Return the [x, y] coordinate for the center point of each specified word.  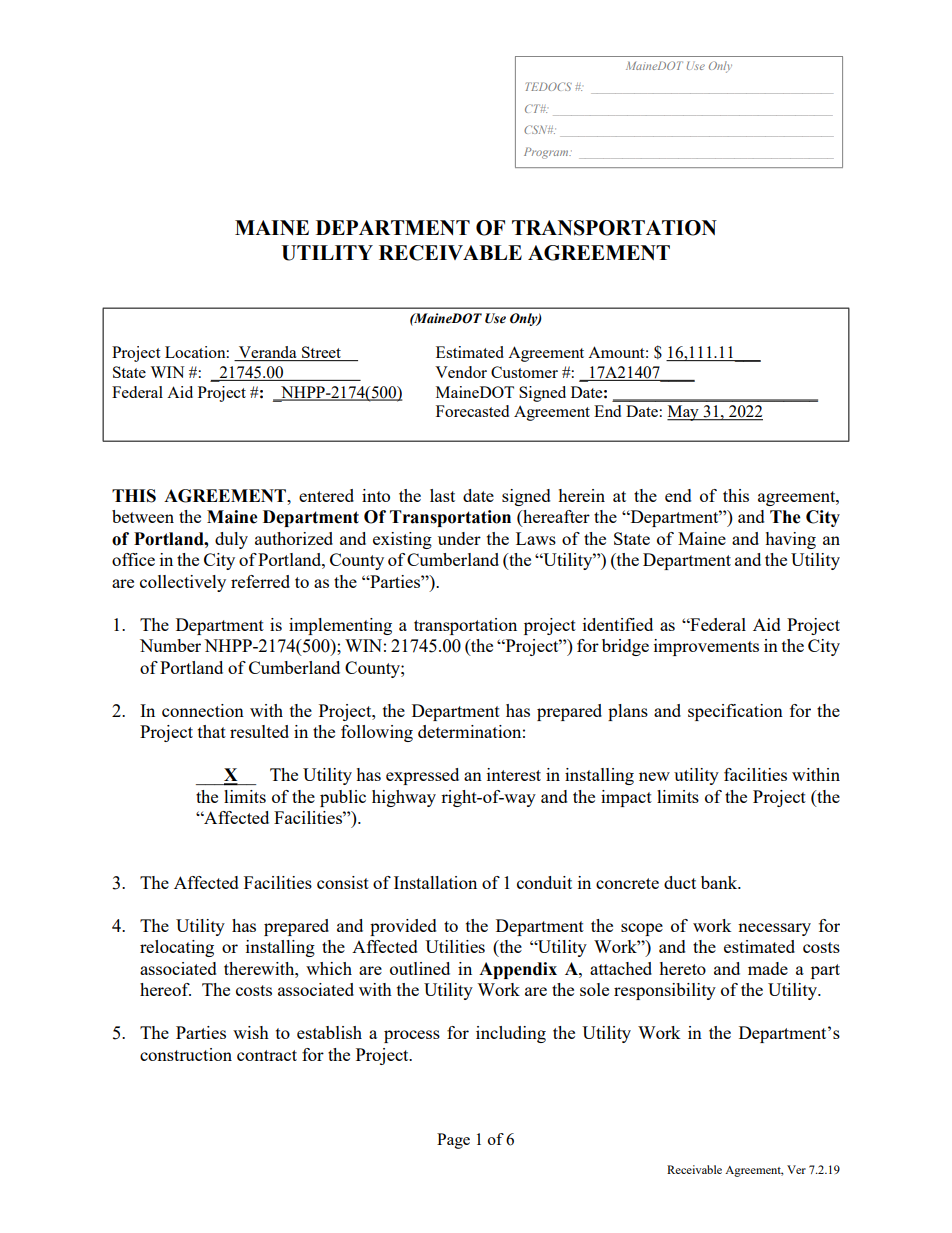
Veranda [268, 353]
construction [186, 1054]
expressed [422, 776]
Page [453, 1141]
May [684, 413]
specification [735, 712]
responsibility [665, 991]
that [212, 731]
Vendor [461, 372]
